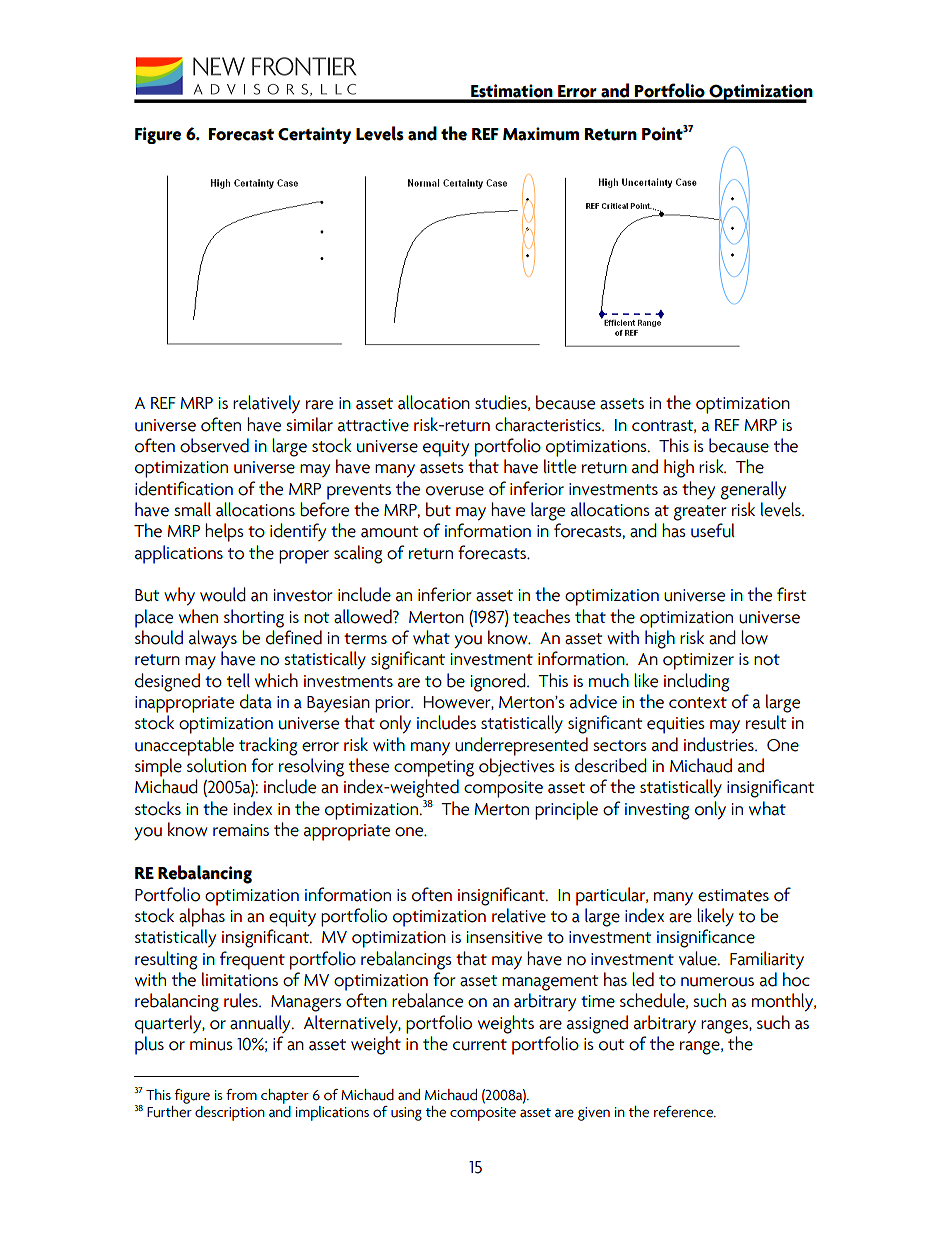 The height and width of the image is (1233, 952). I want to click on Maximum, so click(541, 134).
